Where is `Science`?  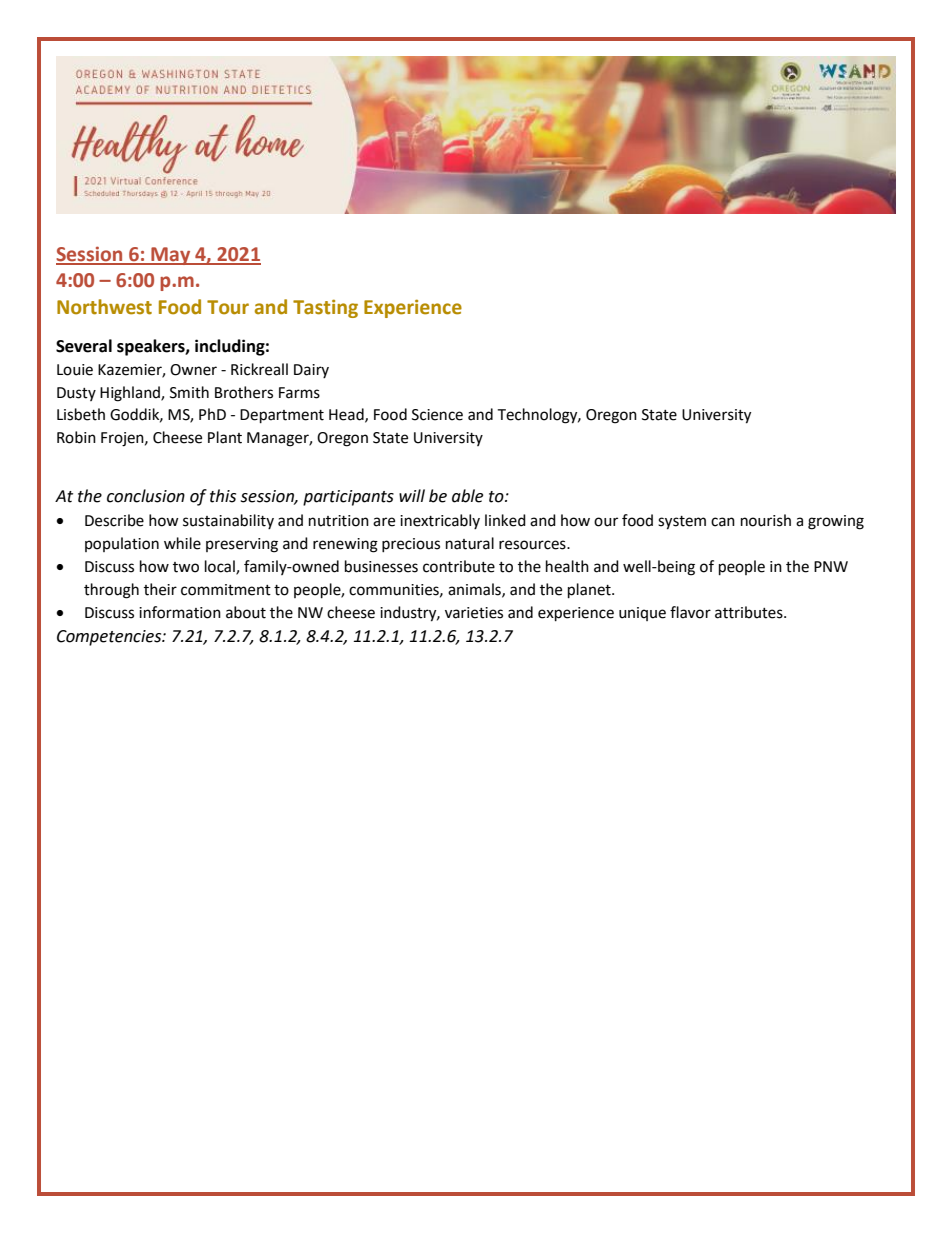
Science is located at coordinates (437, 415).
